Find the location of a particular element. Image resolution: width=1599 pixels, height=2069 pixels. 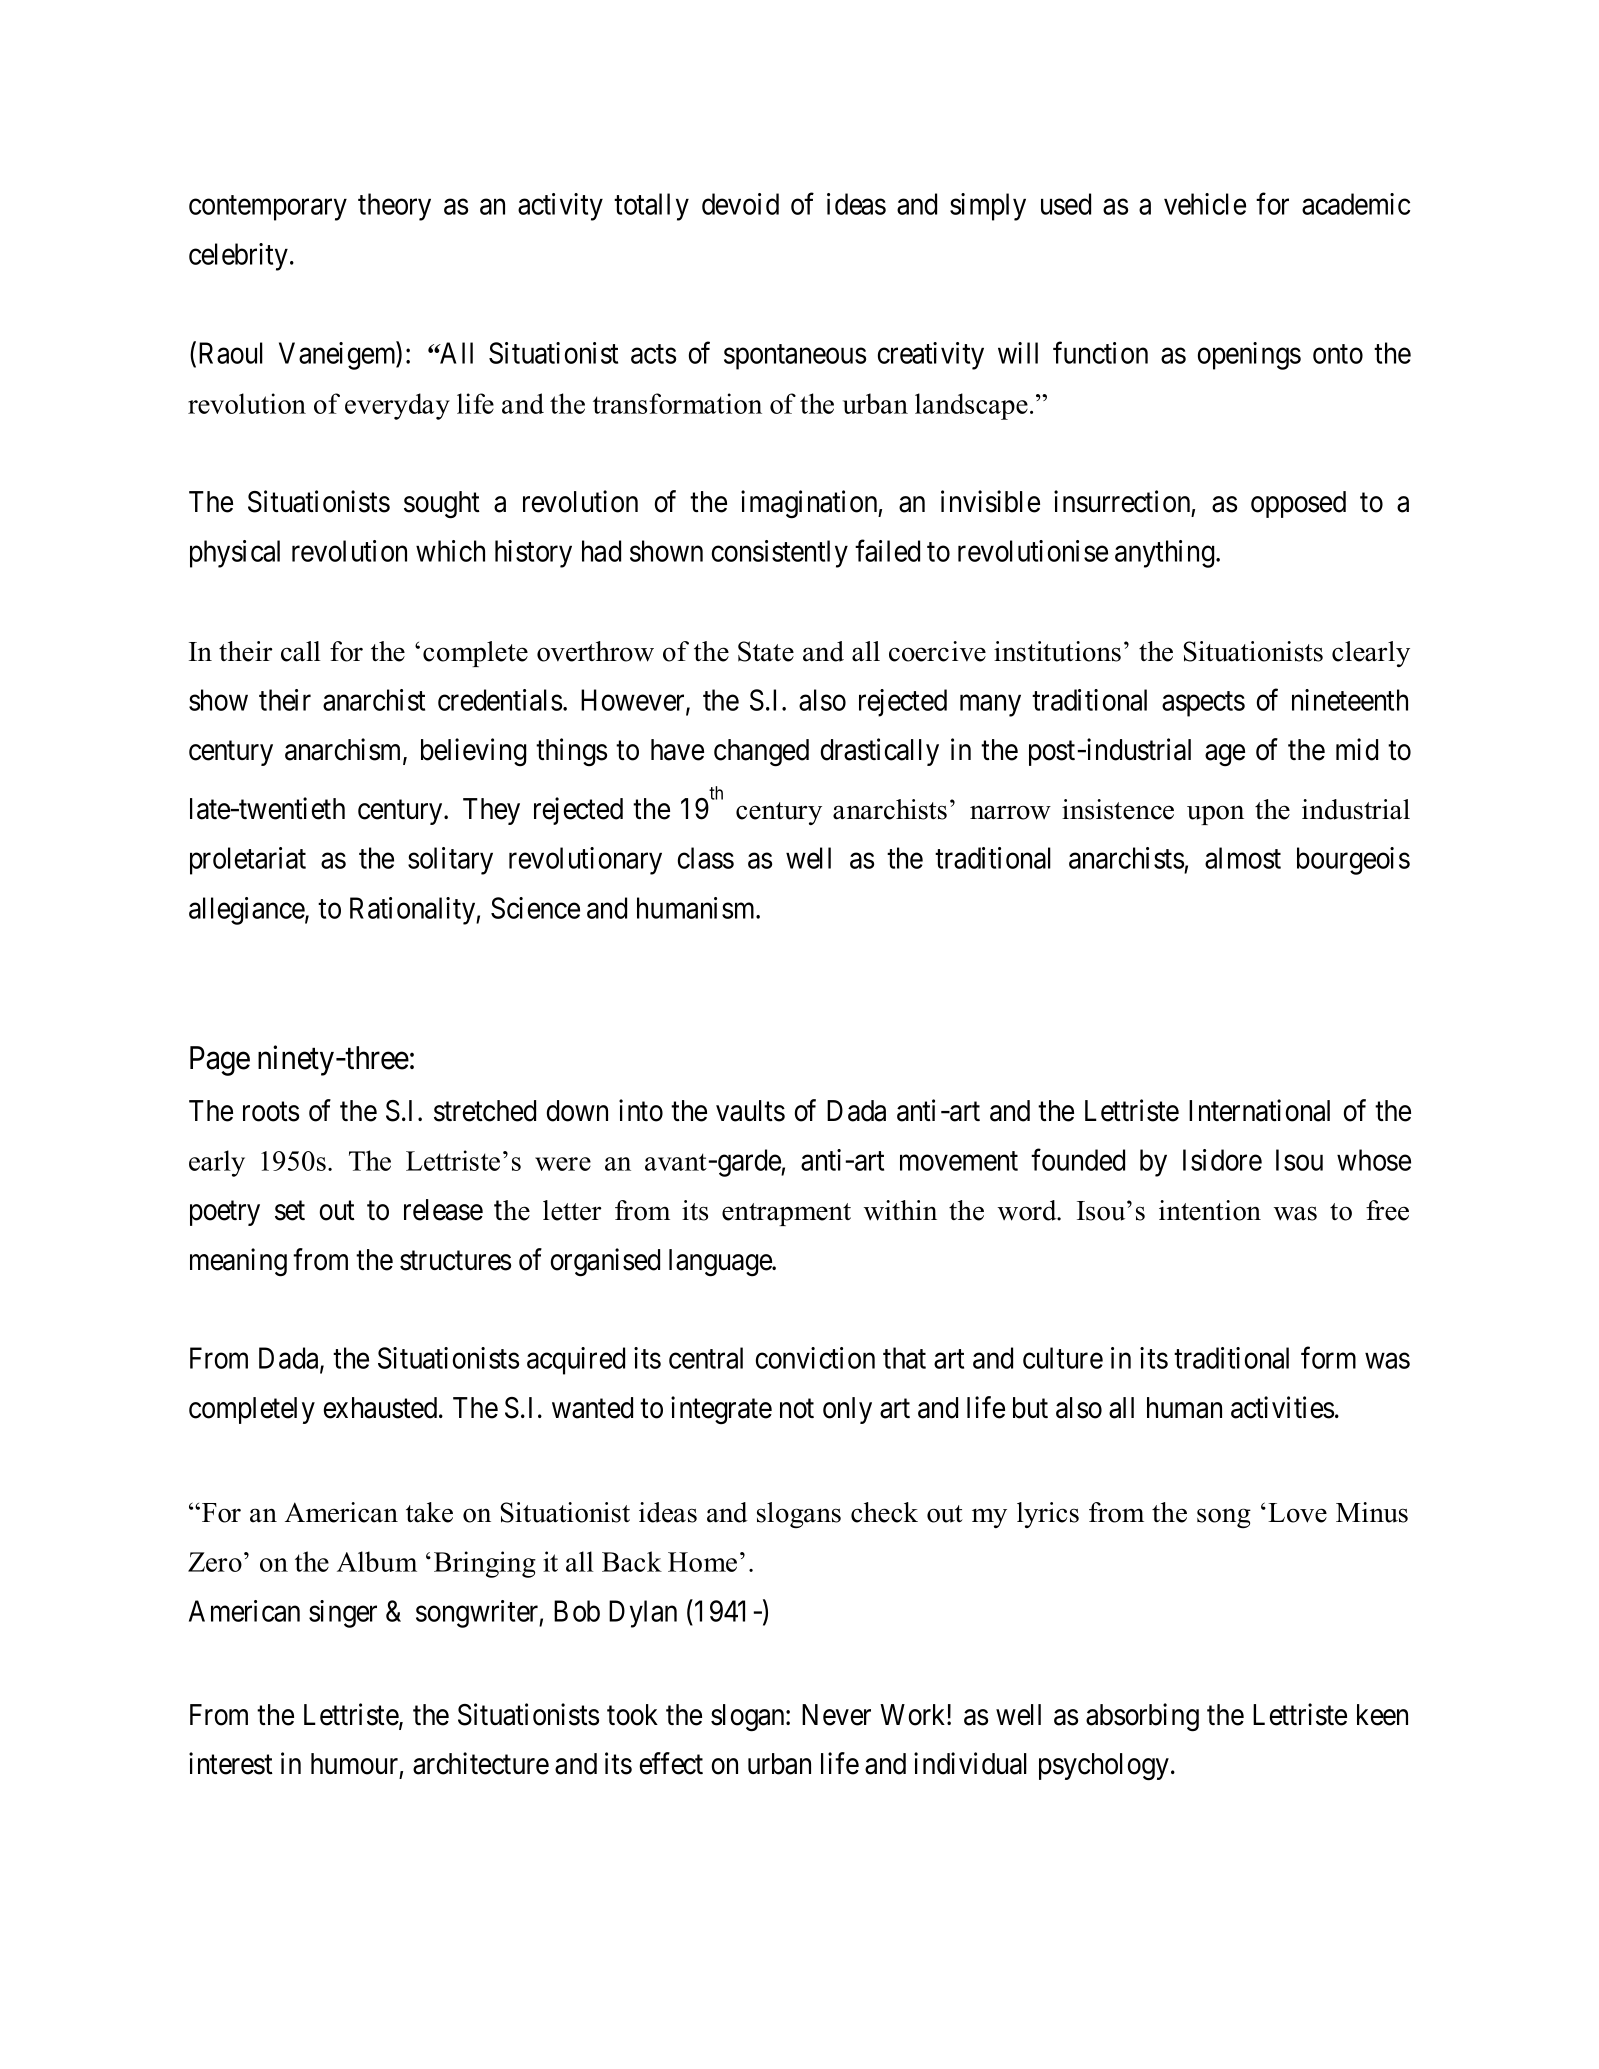

activities is located at coordinates (1282, 1407).
